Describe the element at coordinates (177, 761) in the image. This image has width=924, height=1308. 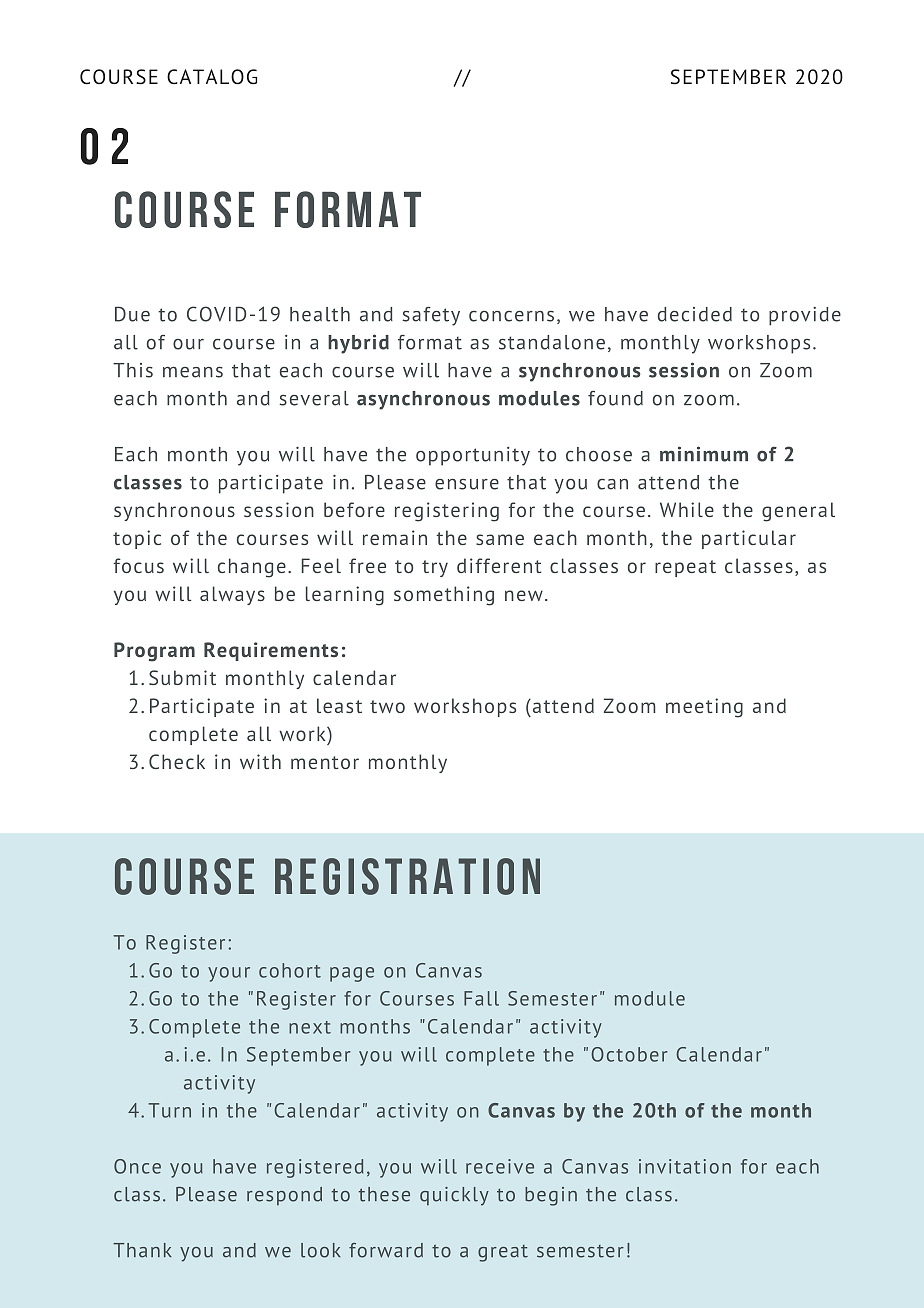
I see `Check` at that location.
